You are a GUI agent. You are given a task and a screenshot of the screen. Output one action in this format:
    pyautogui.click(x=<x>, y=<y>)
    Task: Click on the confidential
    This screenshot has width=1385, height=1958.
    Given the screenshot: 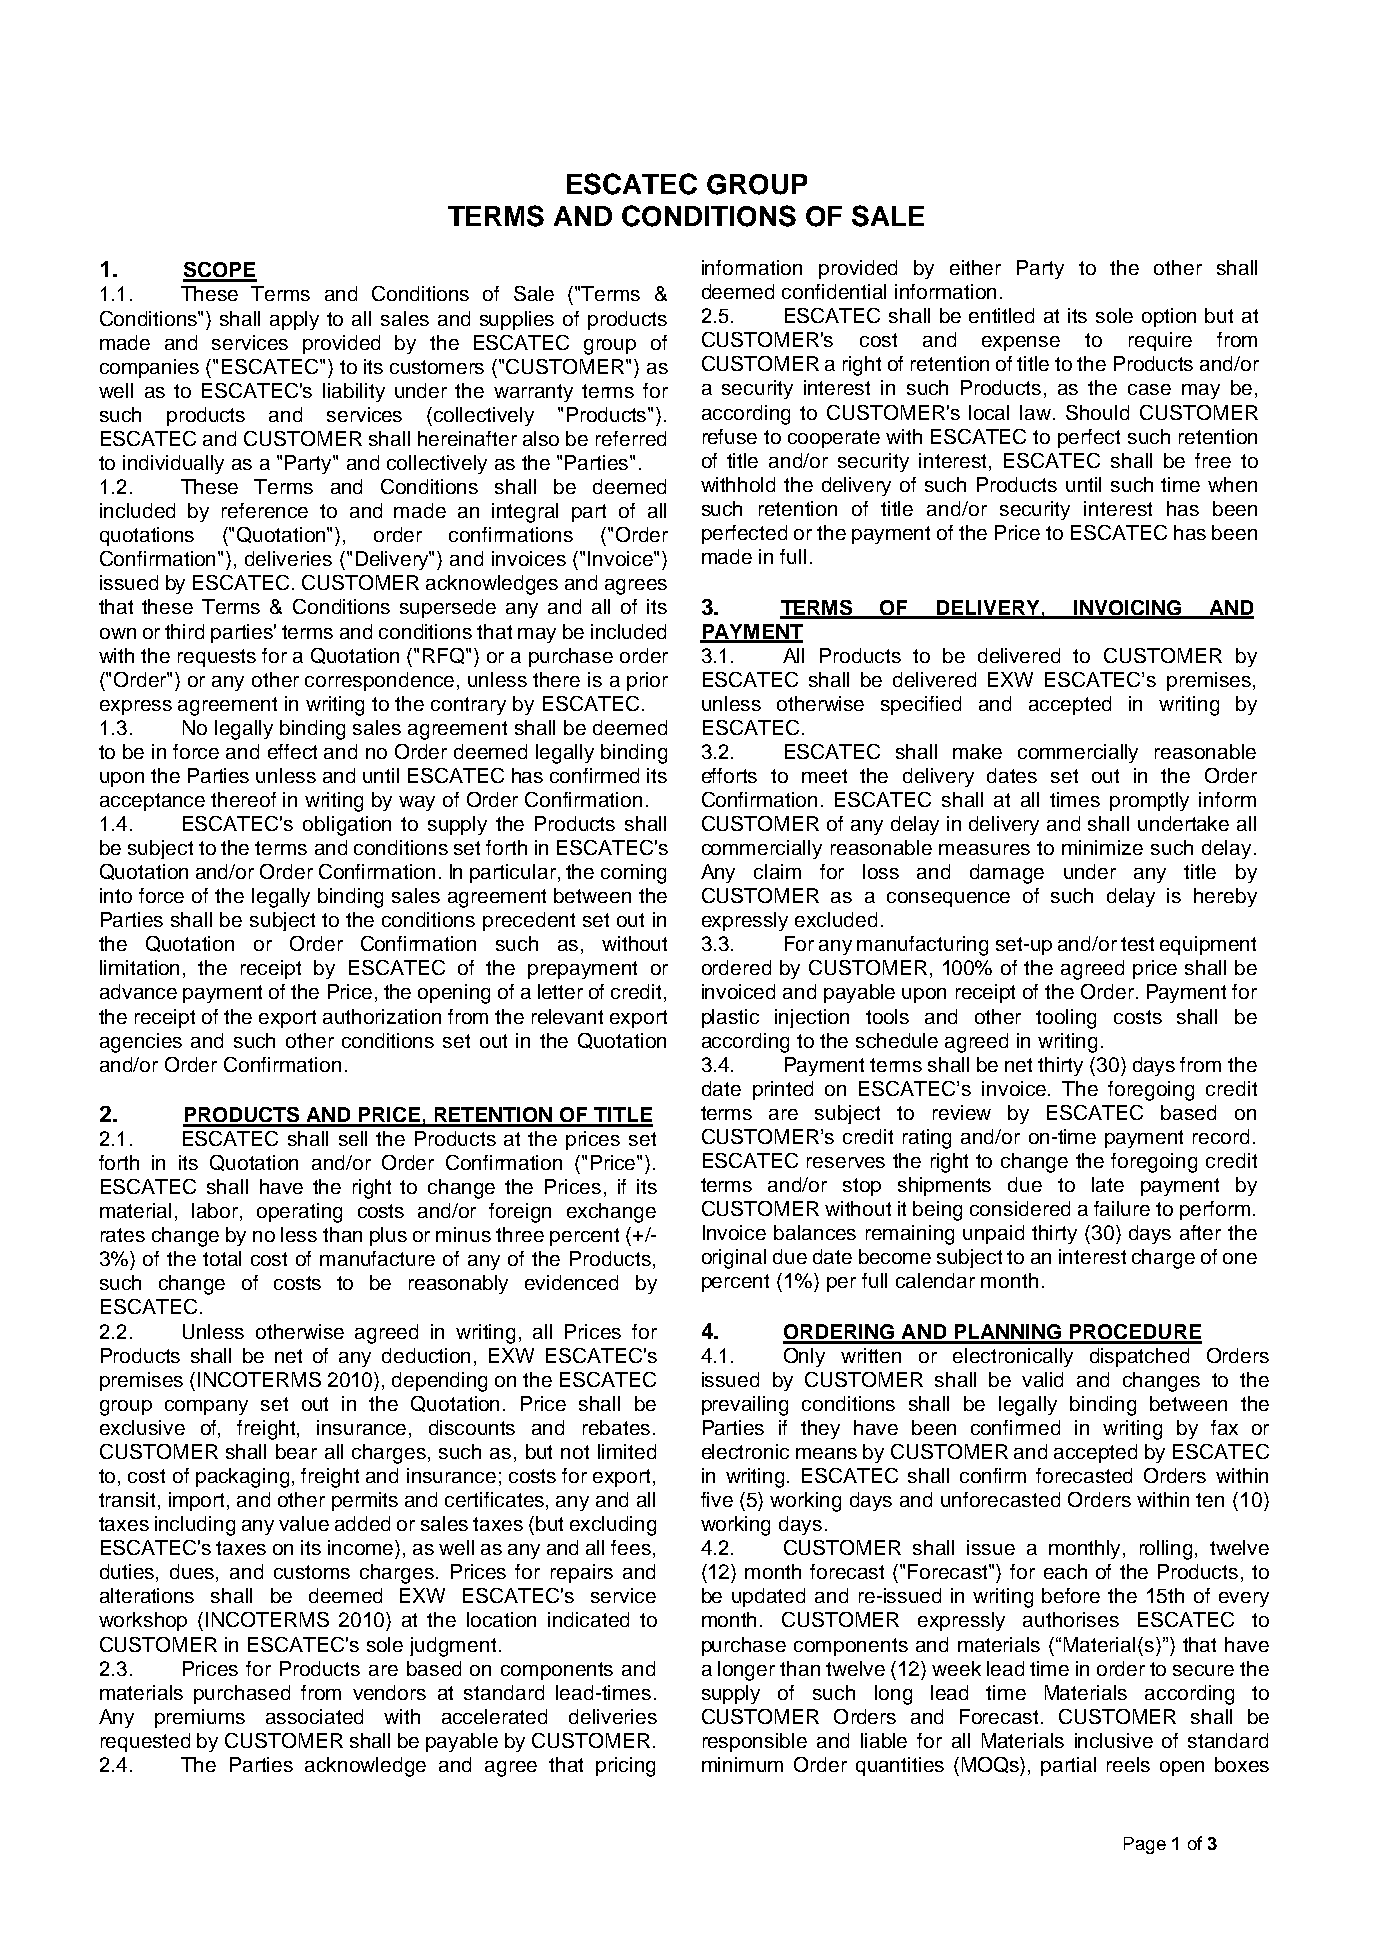 What is the action you would take?
    pyautogui.click(x=834, y=291)
